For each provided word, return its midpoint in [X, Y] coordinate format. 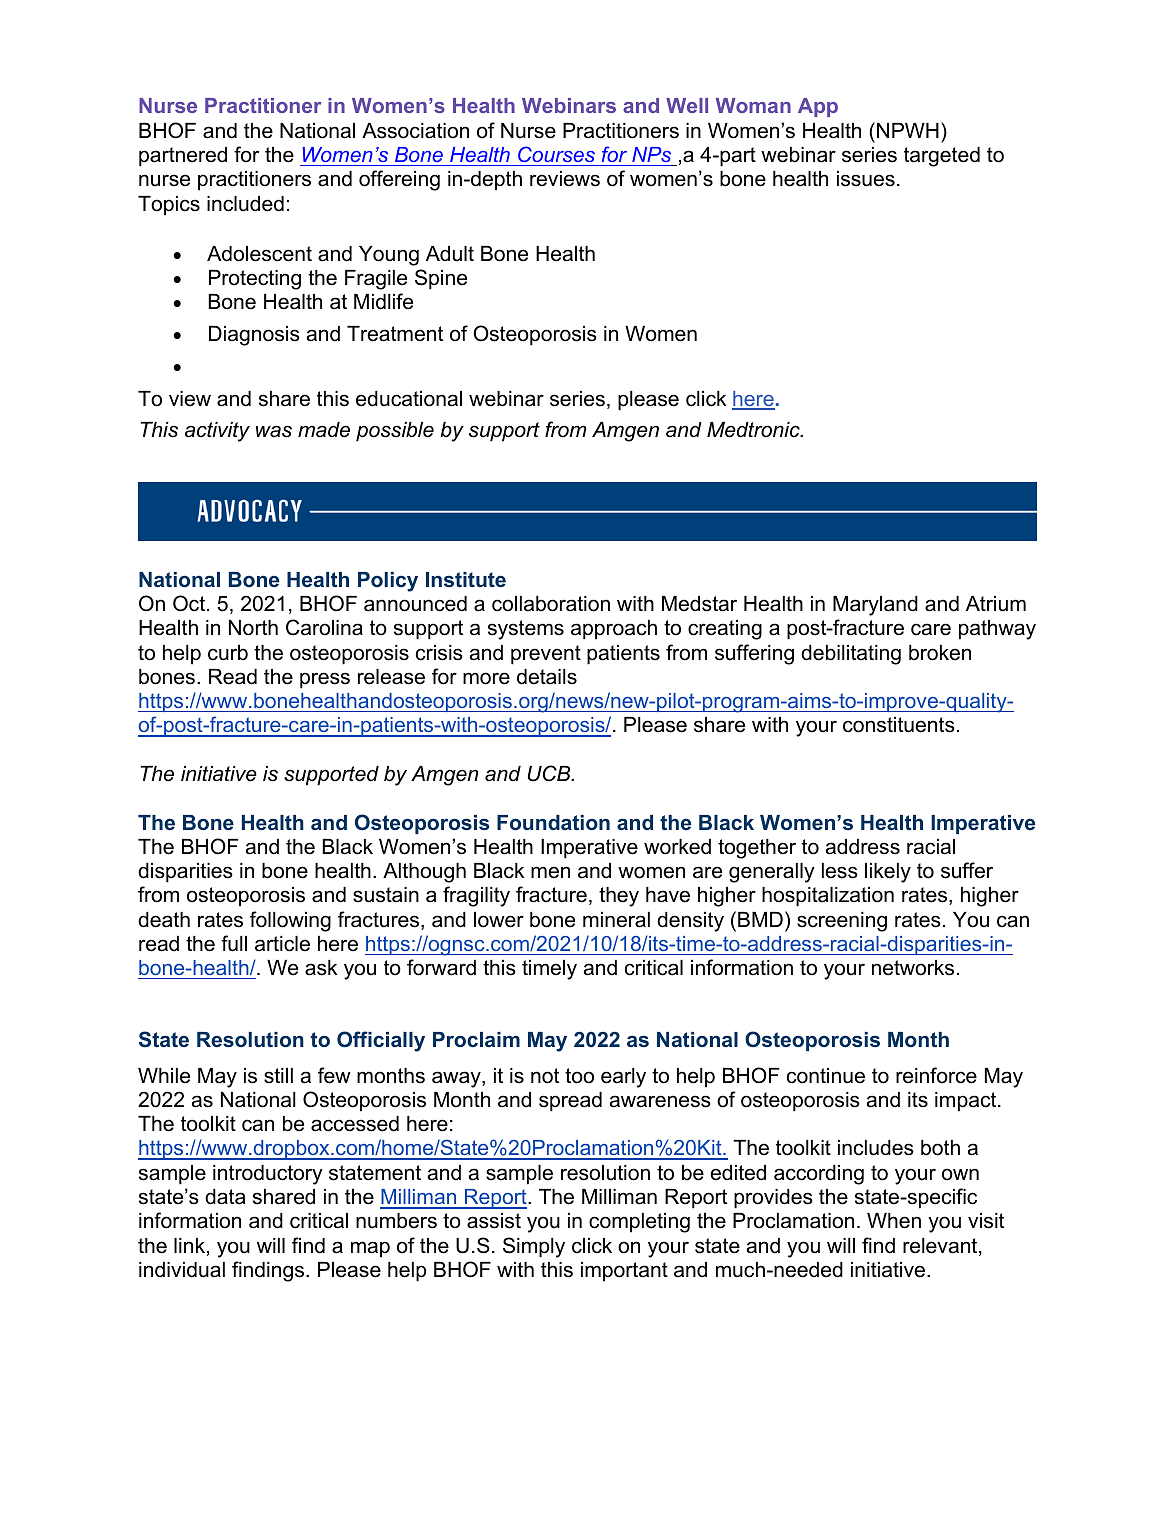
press [325, 680]
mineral [616, 920]
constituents [899, 725]
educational [409, 399]
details [547, 677]
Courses [556, 154]
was [274, 431]
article [282, 944]
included [245, 204]
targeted [942, 157]
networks [913, 968]
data [225, 1197]
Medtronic [754, 430]
